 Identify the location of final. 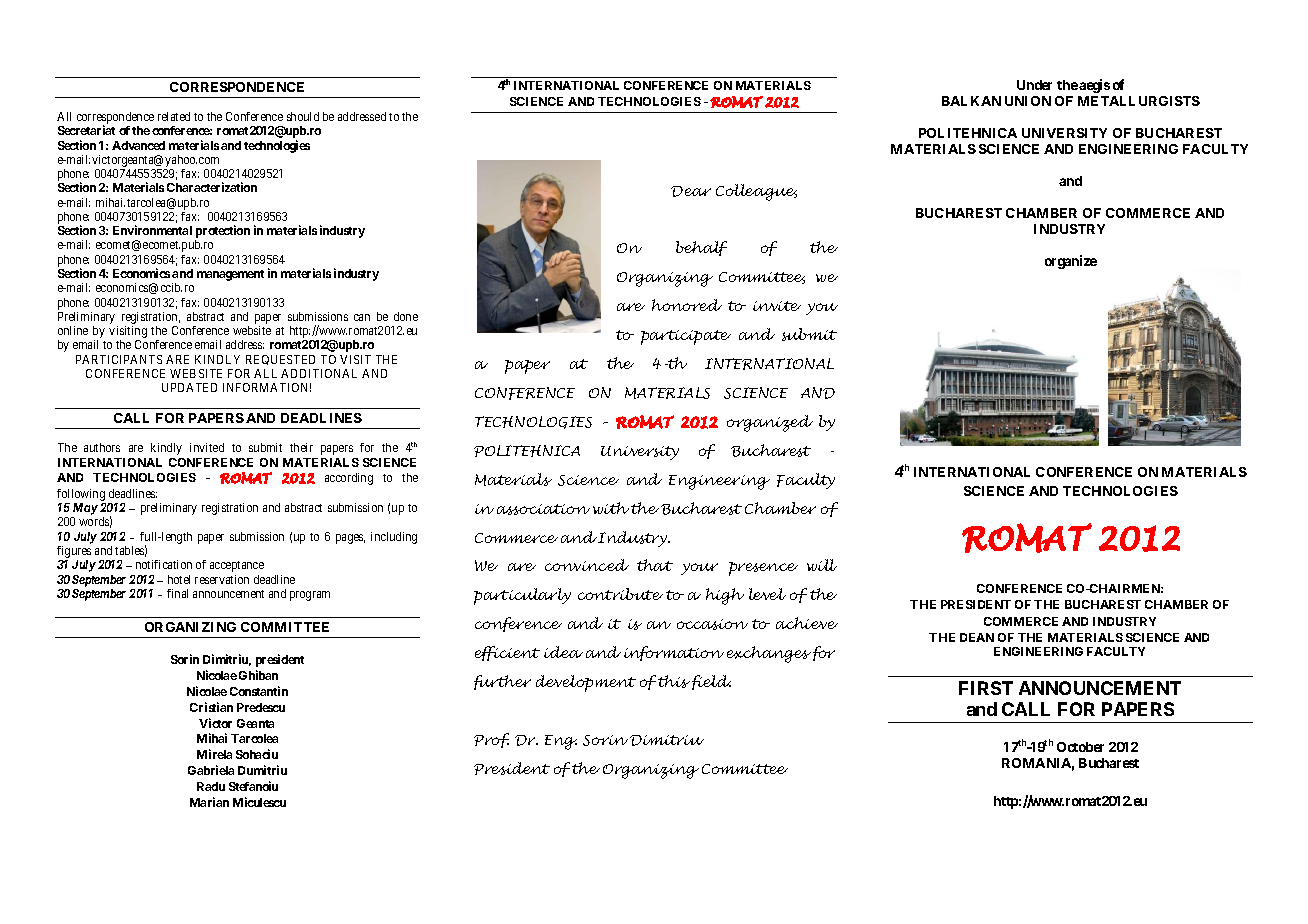
(177, 593).
